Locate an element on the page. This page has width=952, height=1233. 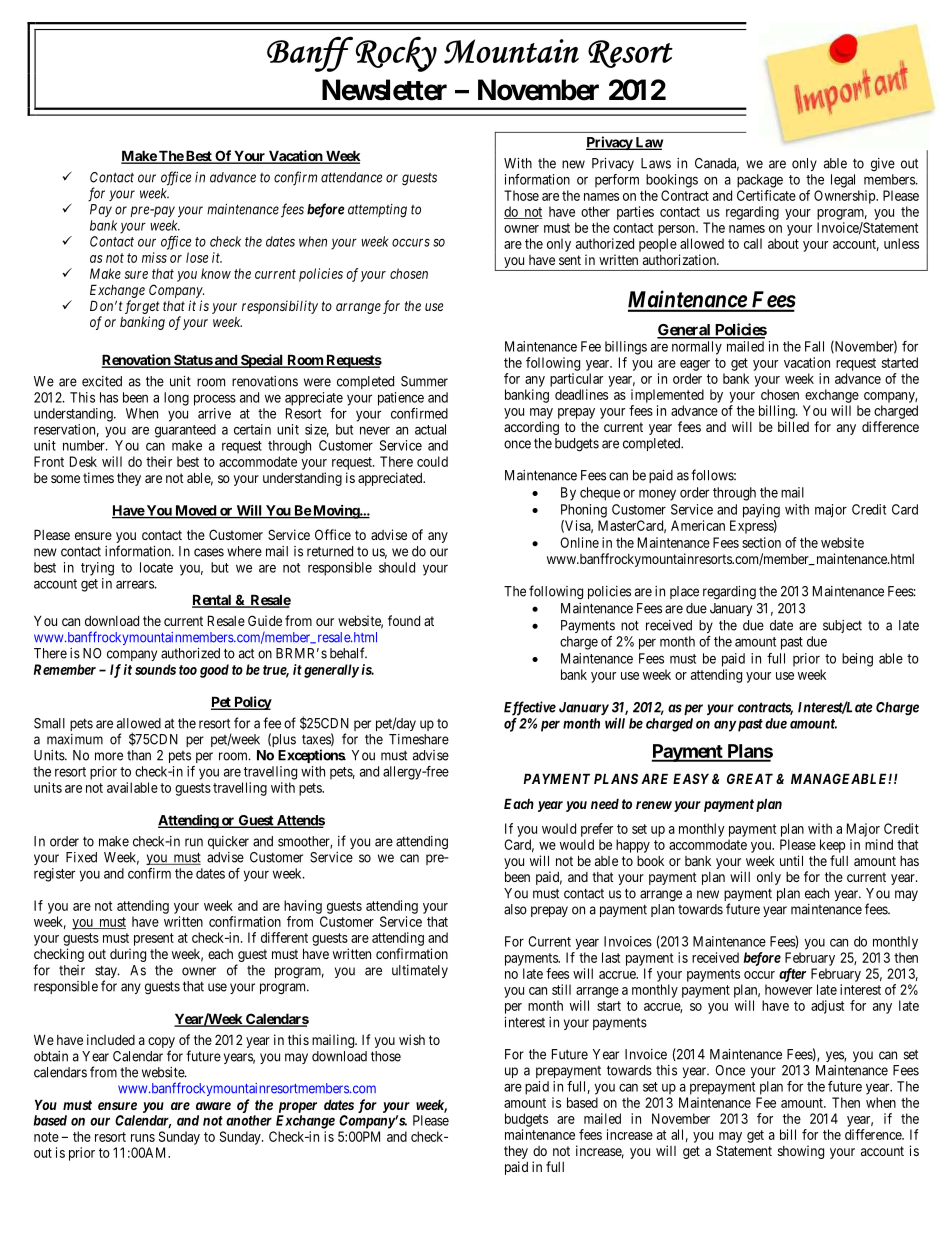
miss is located at coordinates (154, 257).
